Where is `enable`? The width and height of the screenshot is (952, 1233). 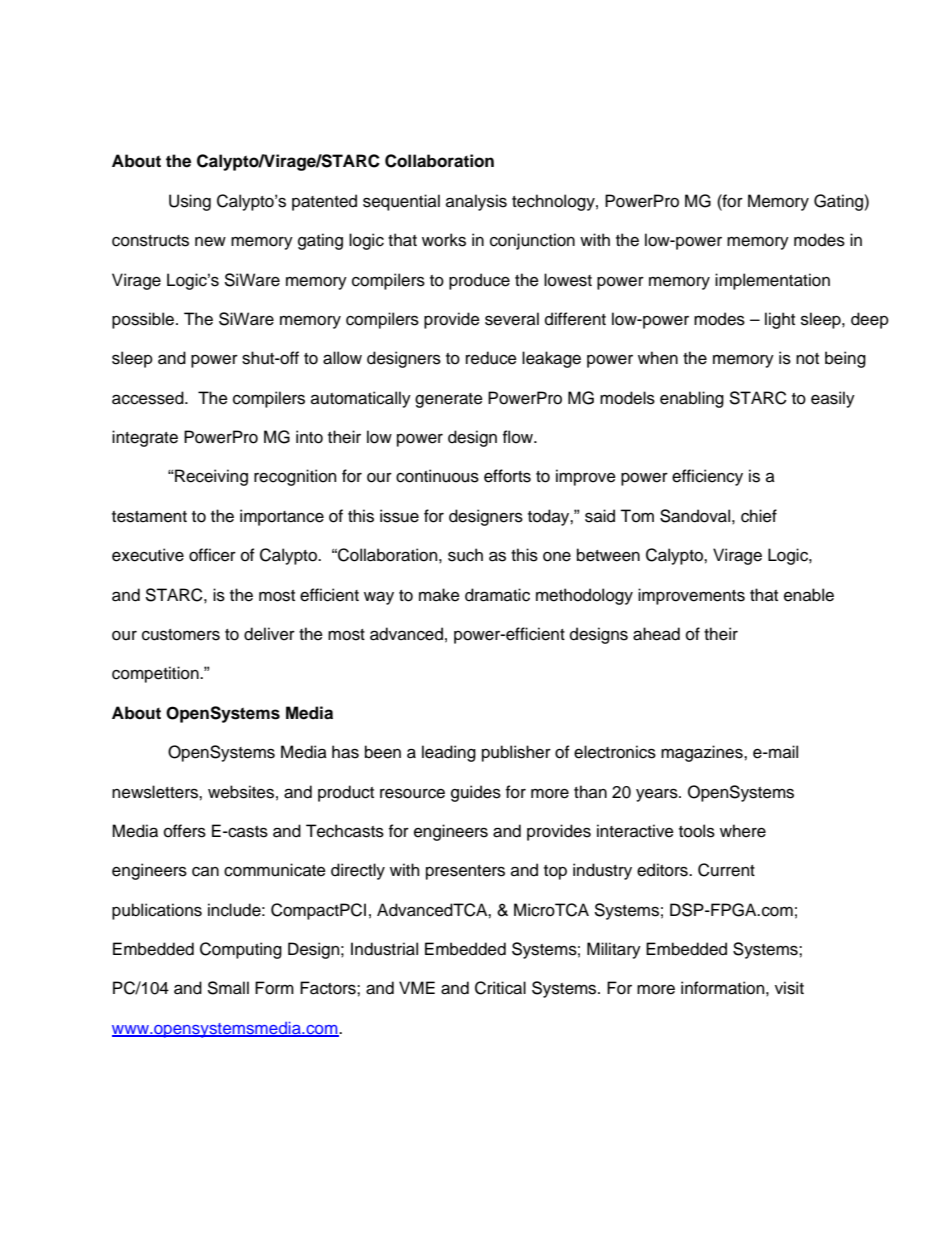
enable is located at coordinates (809, 595).
